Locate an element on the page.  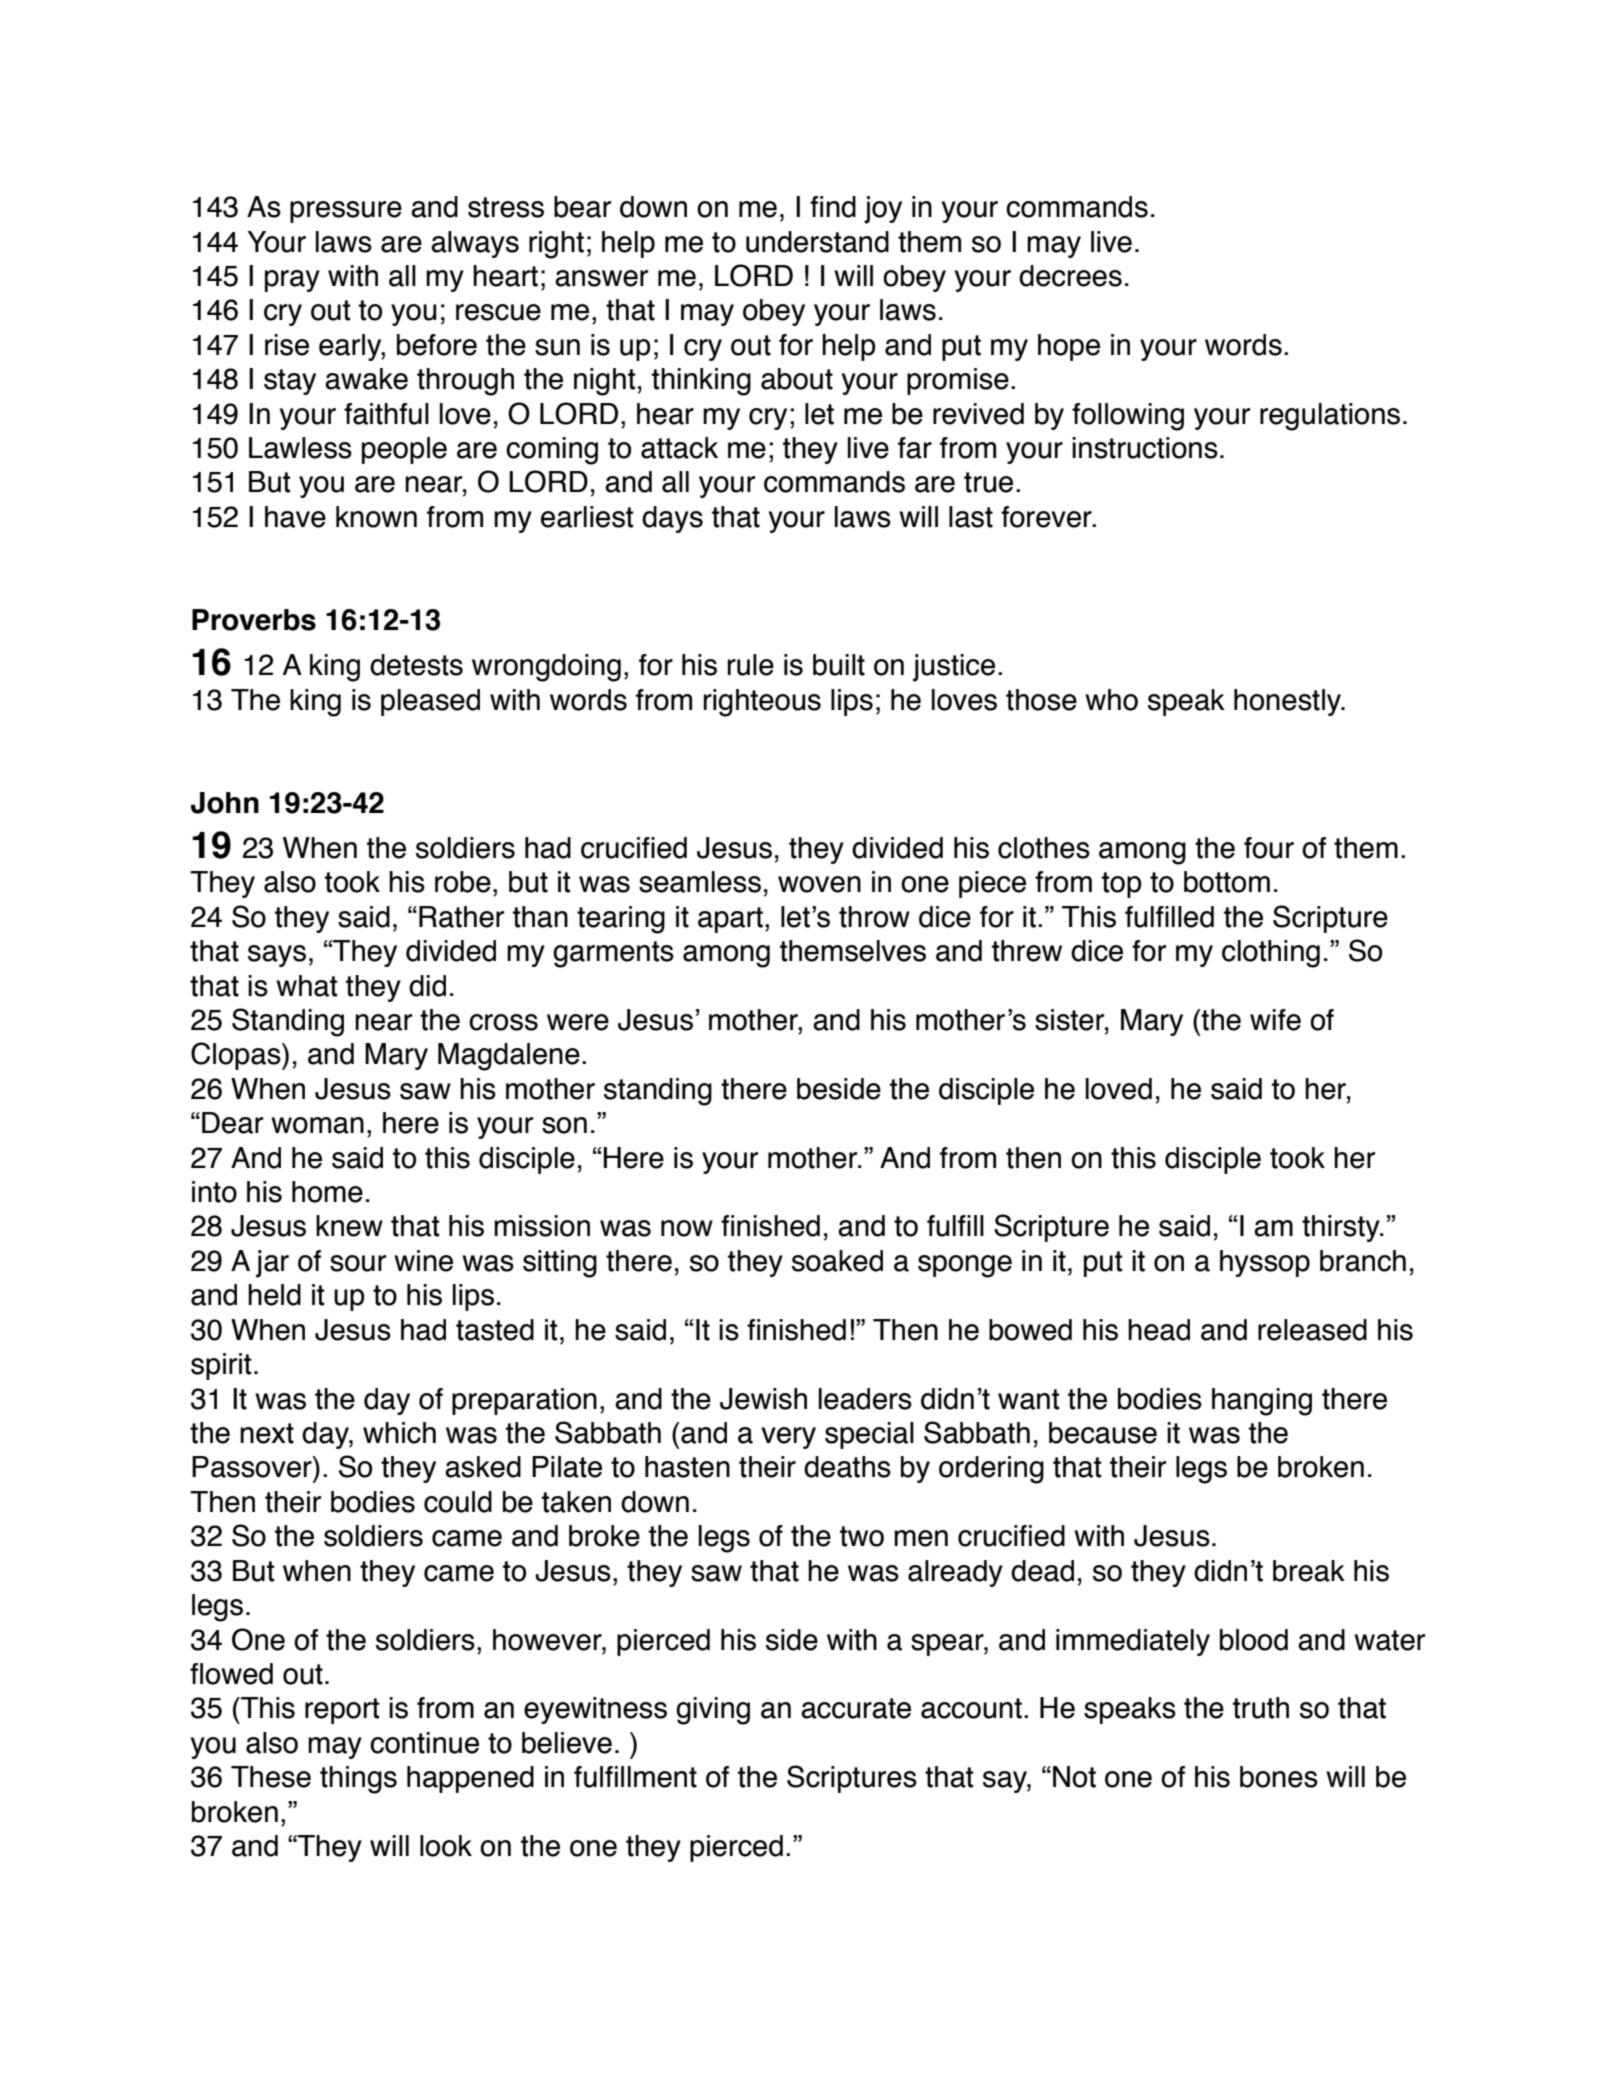
bones is located at coordinates (1279, 1777).
